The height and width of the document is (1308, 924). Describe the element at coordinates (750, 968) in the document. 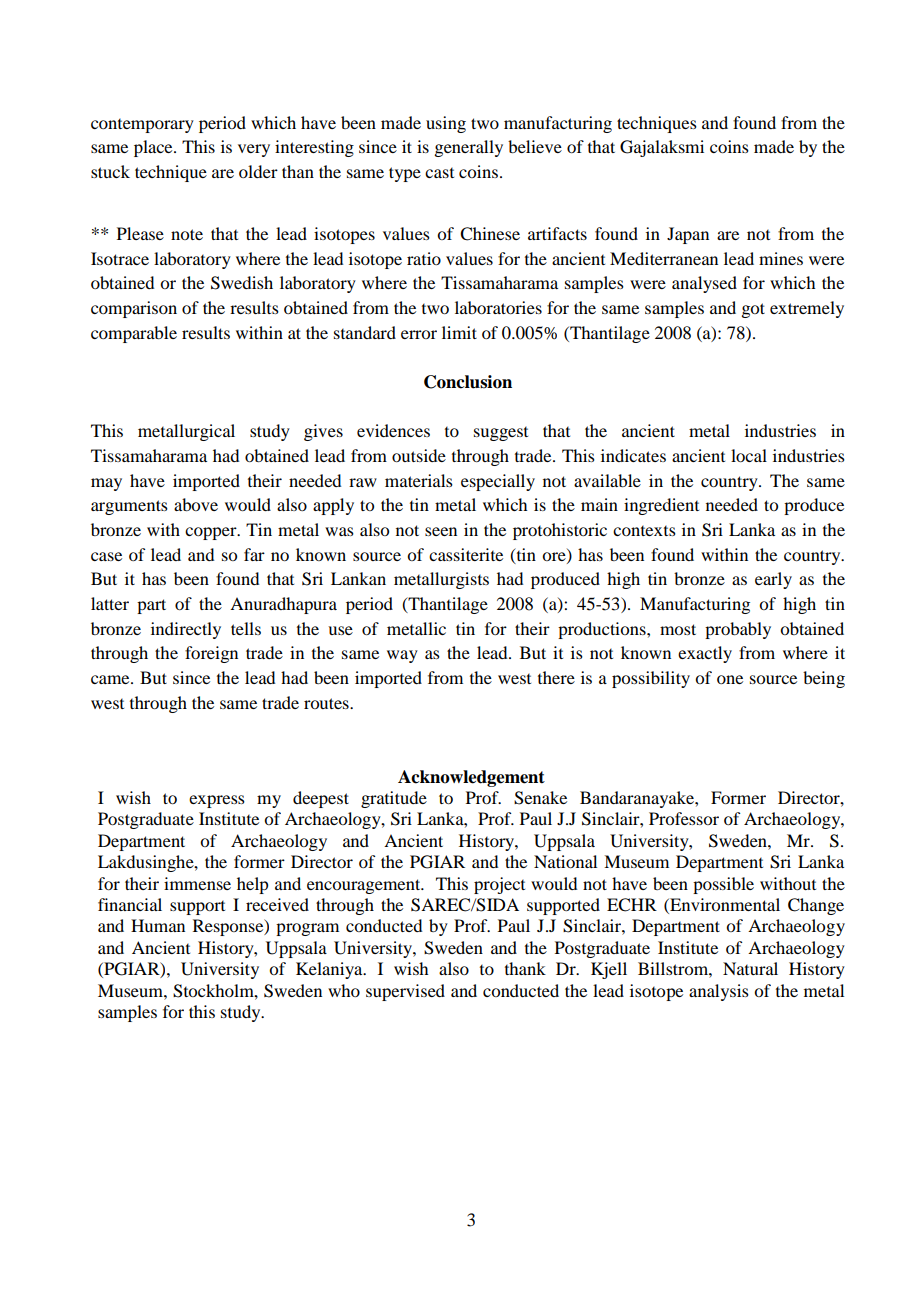

I see `Natural` at that location.
